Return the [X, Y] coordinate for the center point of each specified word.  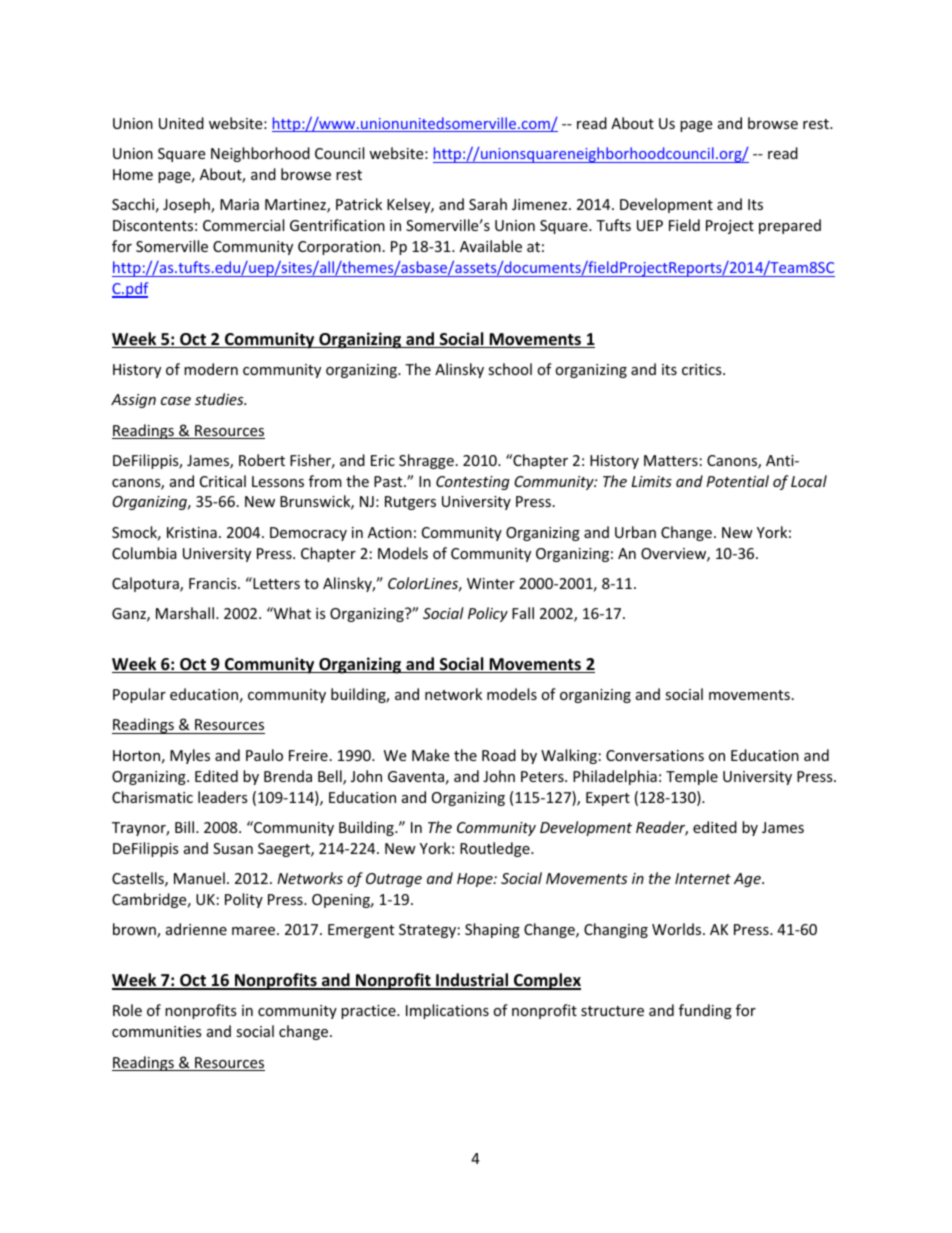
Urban [635, 532]
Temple [692, 777]
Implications [447, 1011]
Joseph [187, 205]
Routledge [496, 849]
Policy [488, 614]
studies [220, 399]
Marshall [185, 613]
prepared [790, 226]
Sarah [488, 204]
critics [703, 369]
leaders [223, 797]
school [510, 369]
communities [157, 1031]
